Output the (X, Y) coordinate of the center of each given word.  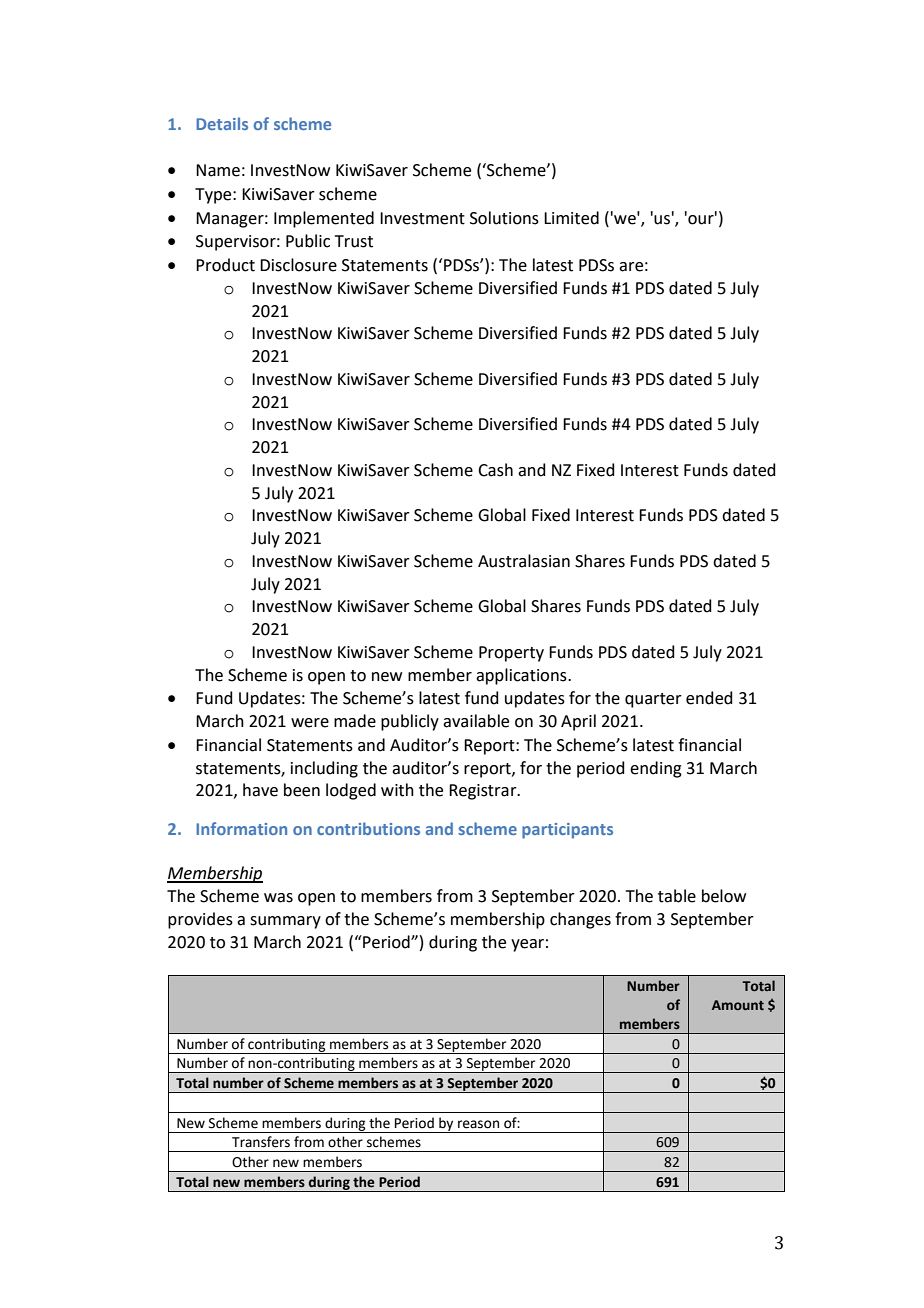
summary (285, 922)
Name (218, 170)
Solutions (504, 218)
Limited (571, 218)
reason (478, 1124)
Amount (738, 1005)
